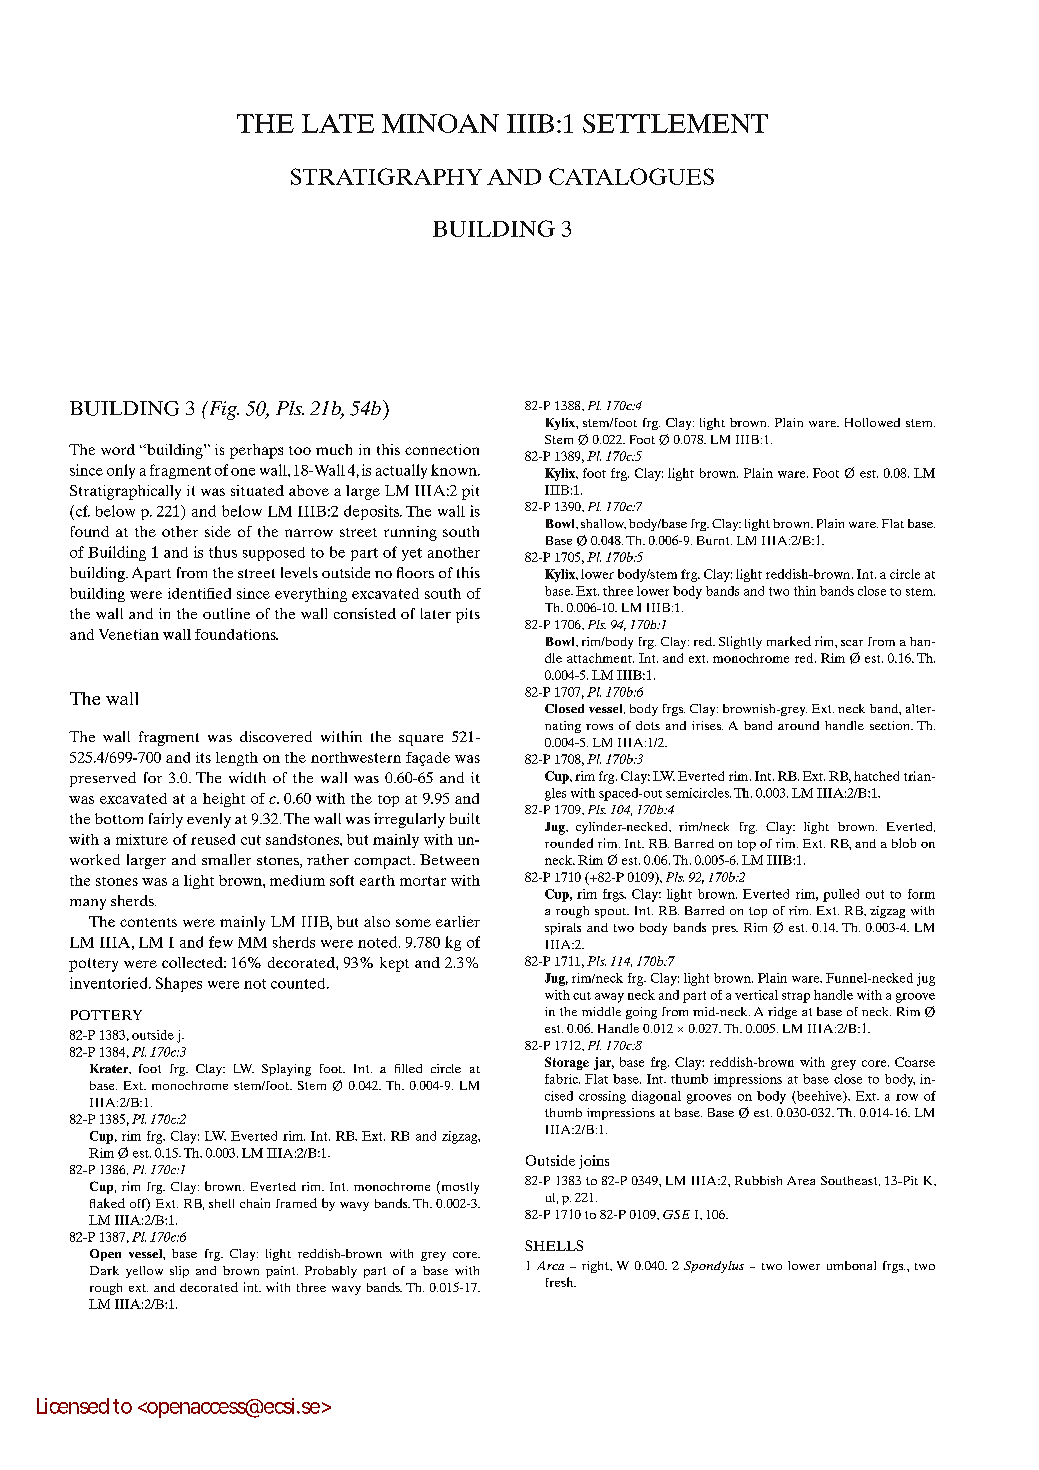 The image size is (1039, 1470). What do you see at coordinates (550, 1265) in the page?
I see `Arca` at bounding box center [550, 1265].
